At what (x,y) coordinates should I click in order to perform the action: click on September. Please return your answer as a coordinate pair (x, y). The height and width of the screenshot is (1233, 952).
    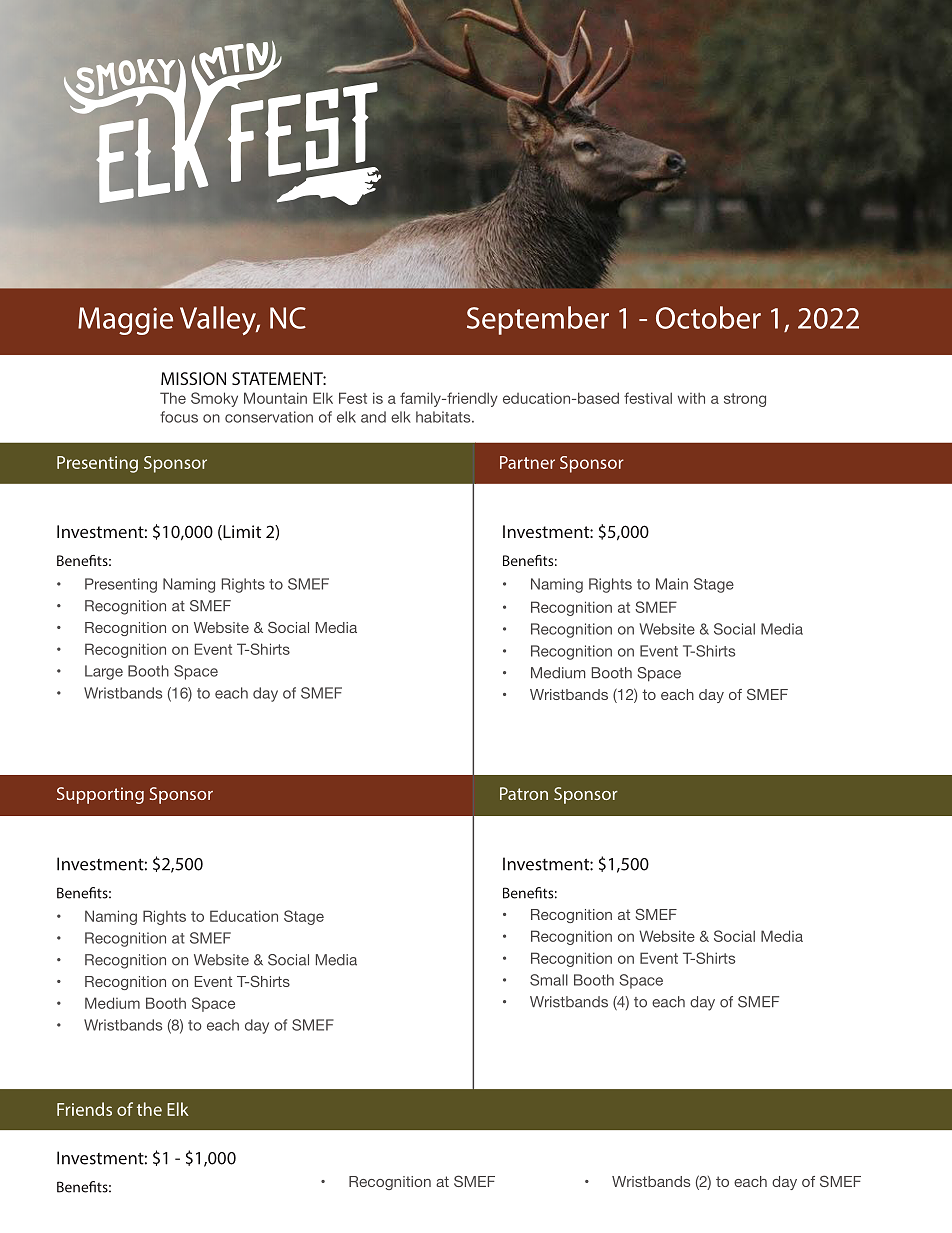
    Looking at the image, I should click on (538, 320).
